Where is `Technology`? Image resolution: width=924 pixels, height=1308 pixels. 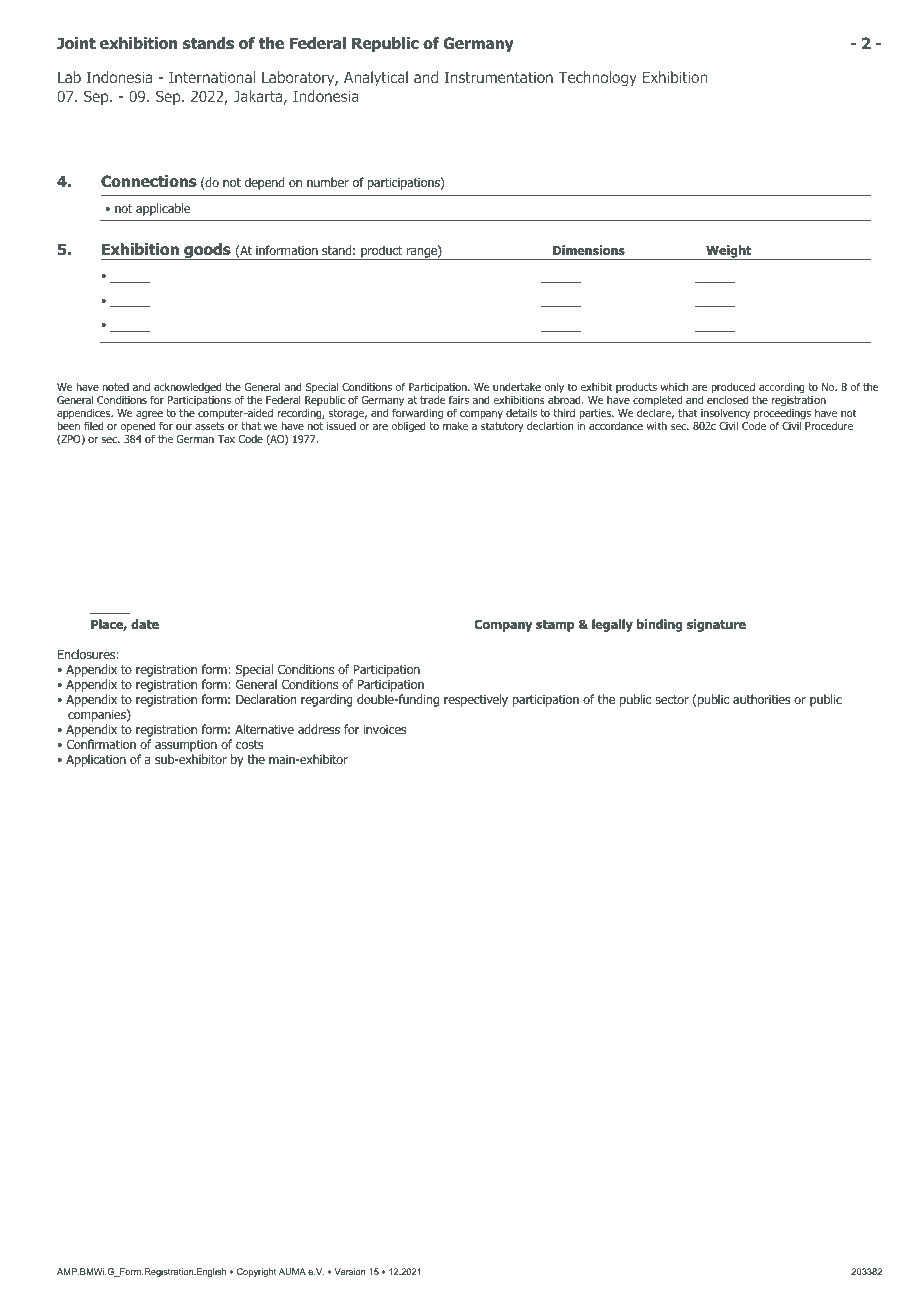 Technology is located at coordinates (597, 78).
